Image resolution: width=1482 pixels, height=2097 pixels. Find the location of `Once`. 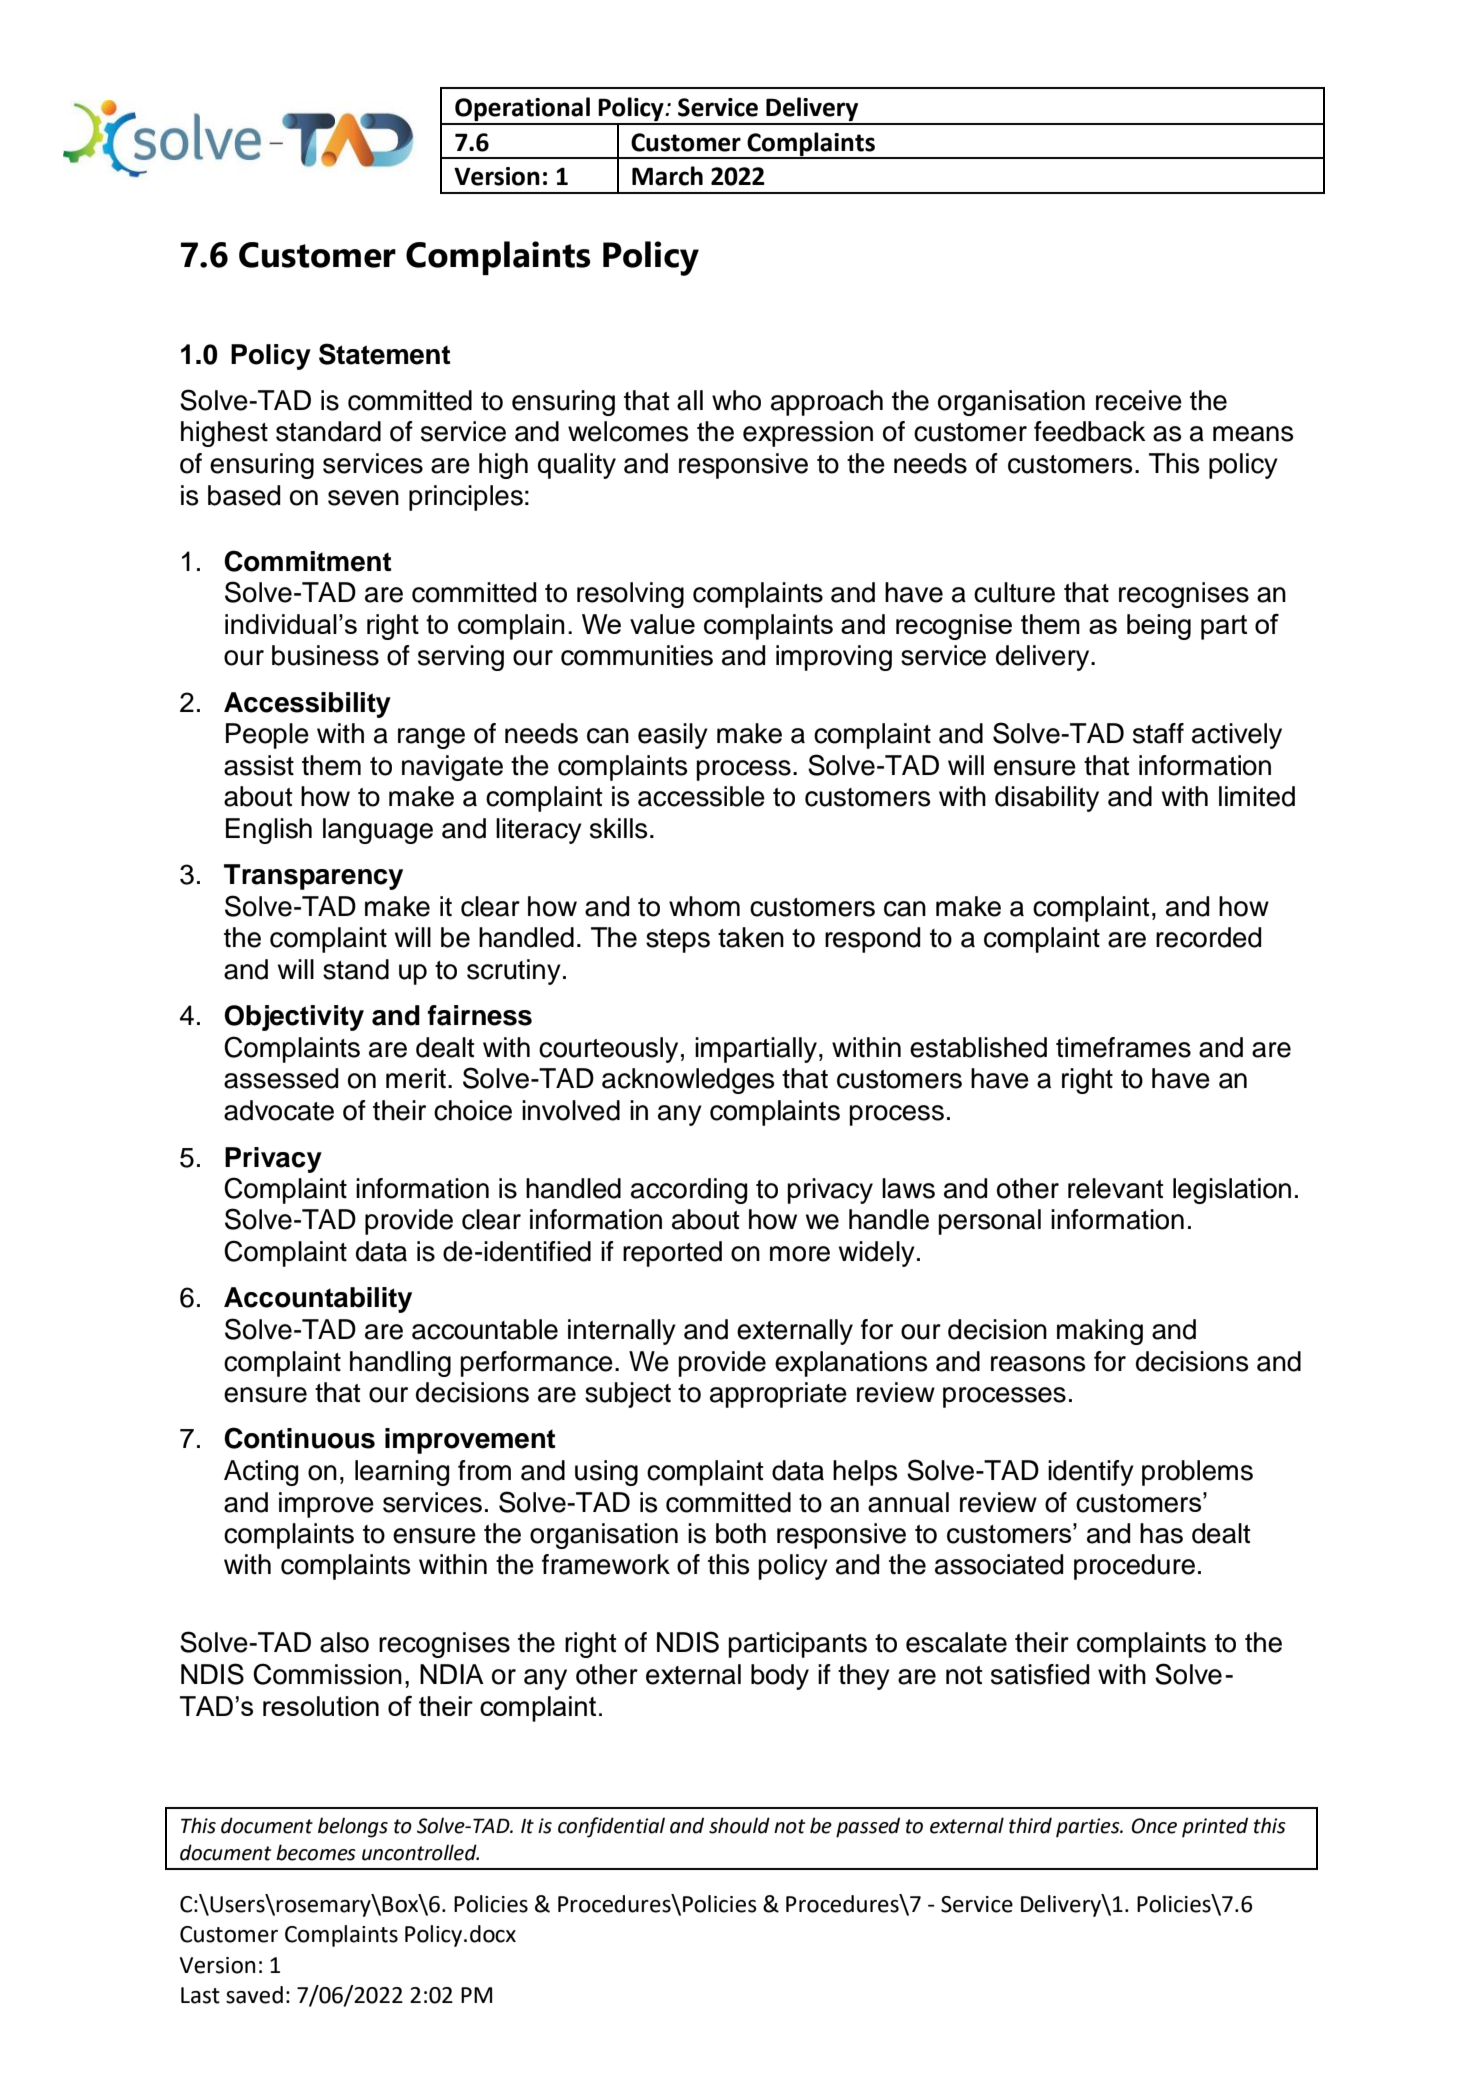

Once is located at coordinates (1154, 1826).
